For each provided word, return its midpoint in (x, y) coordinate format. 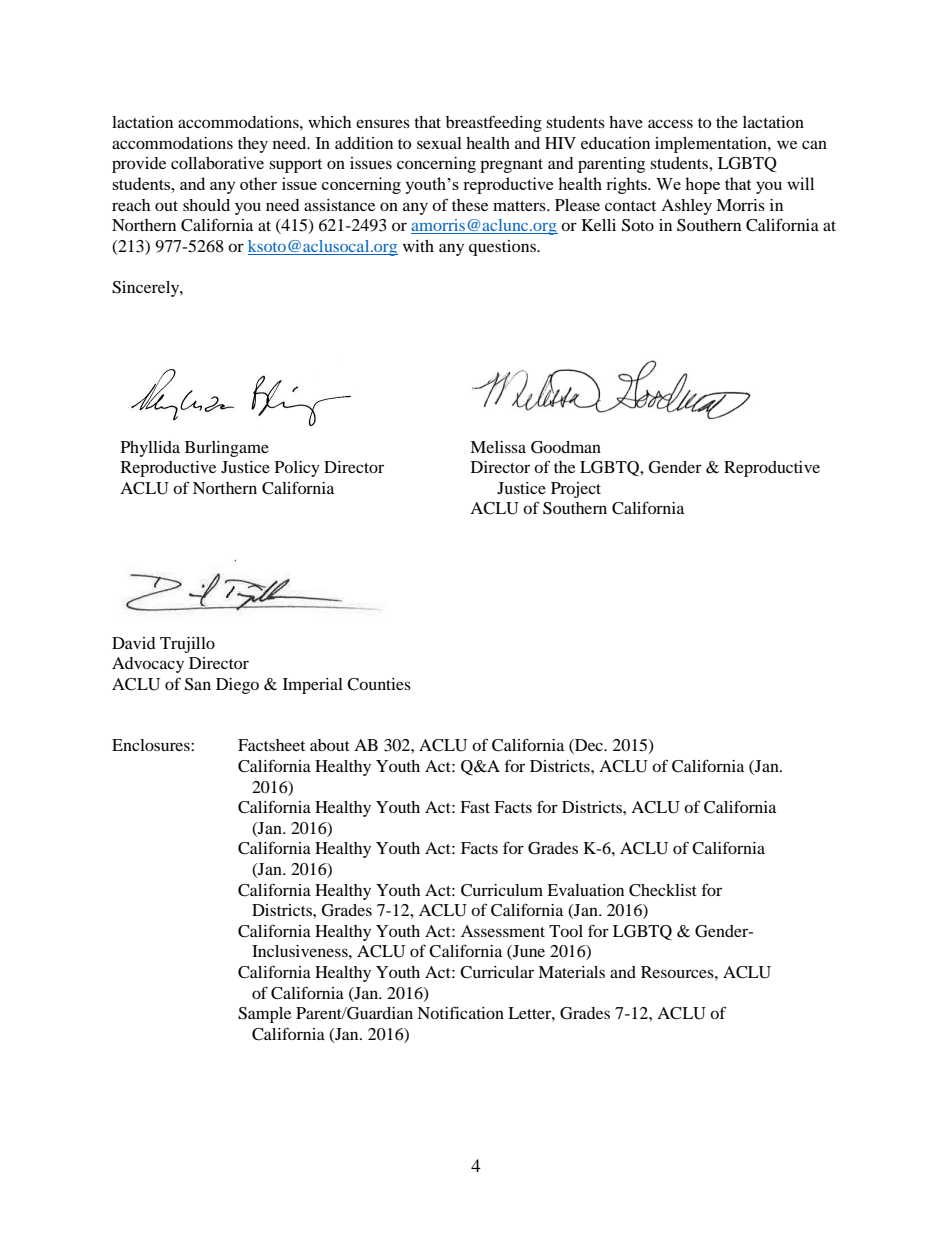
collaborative (217, 163)
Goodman (566, 447)
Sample (264, 1015)
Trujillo (187, 645)
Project (576, 490)
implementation (712, 145)
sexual (439, 143)
